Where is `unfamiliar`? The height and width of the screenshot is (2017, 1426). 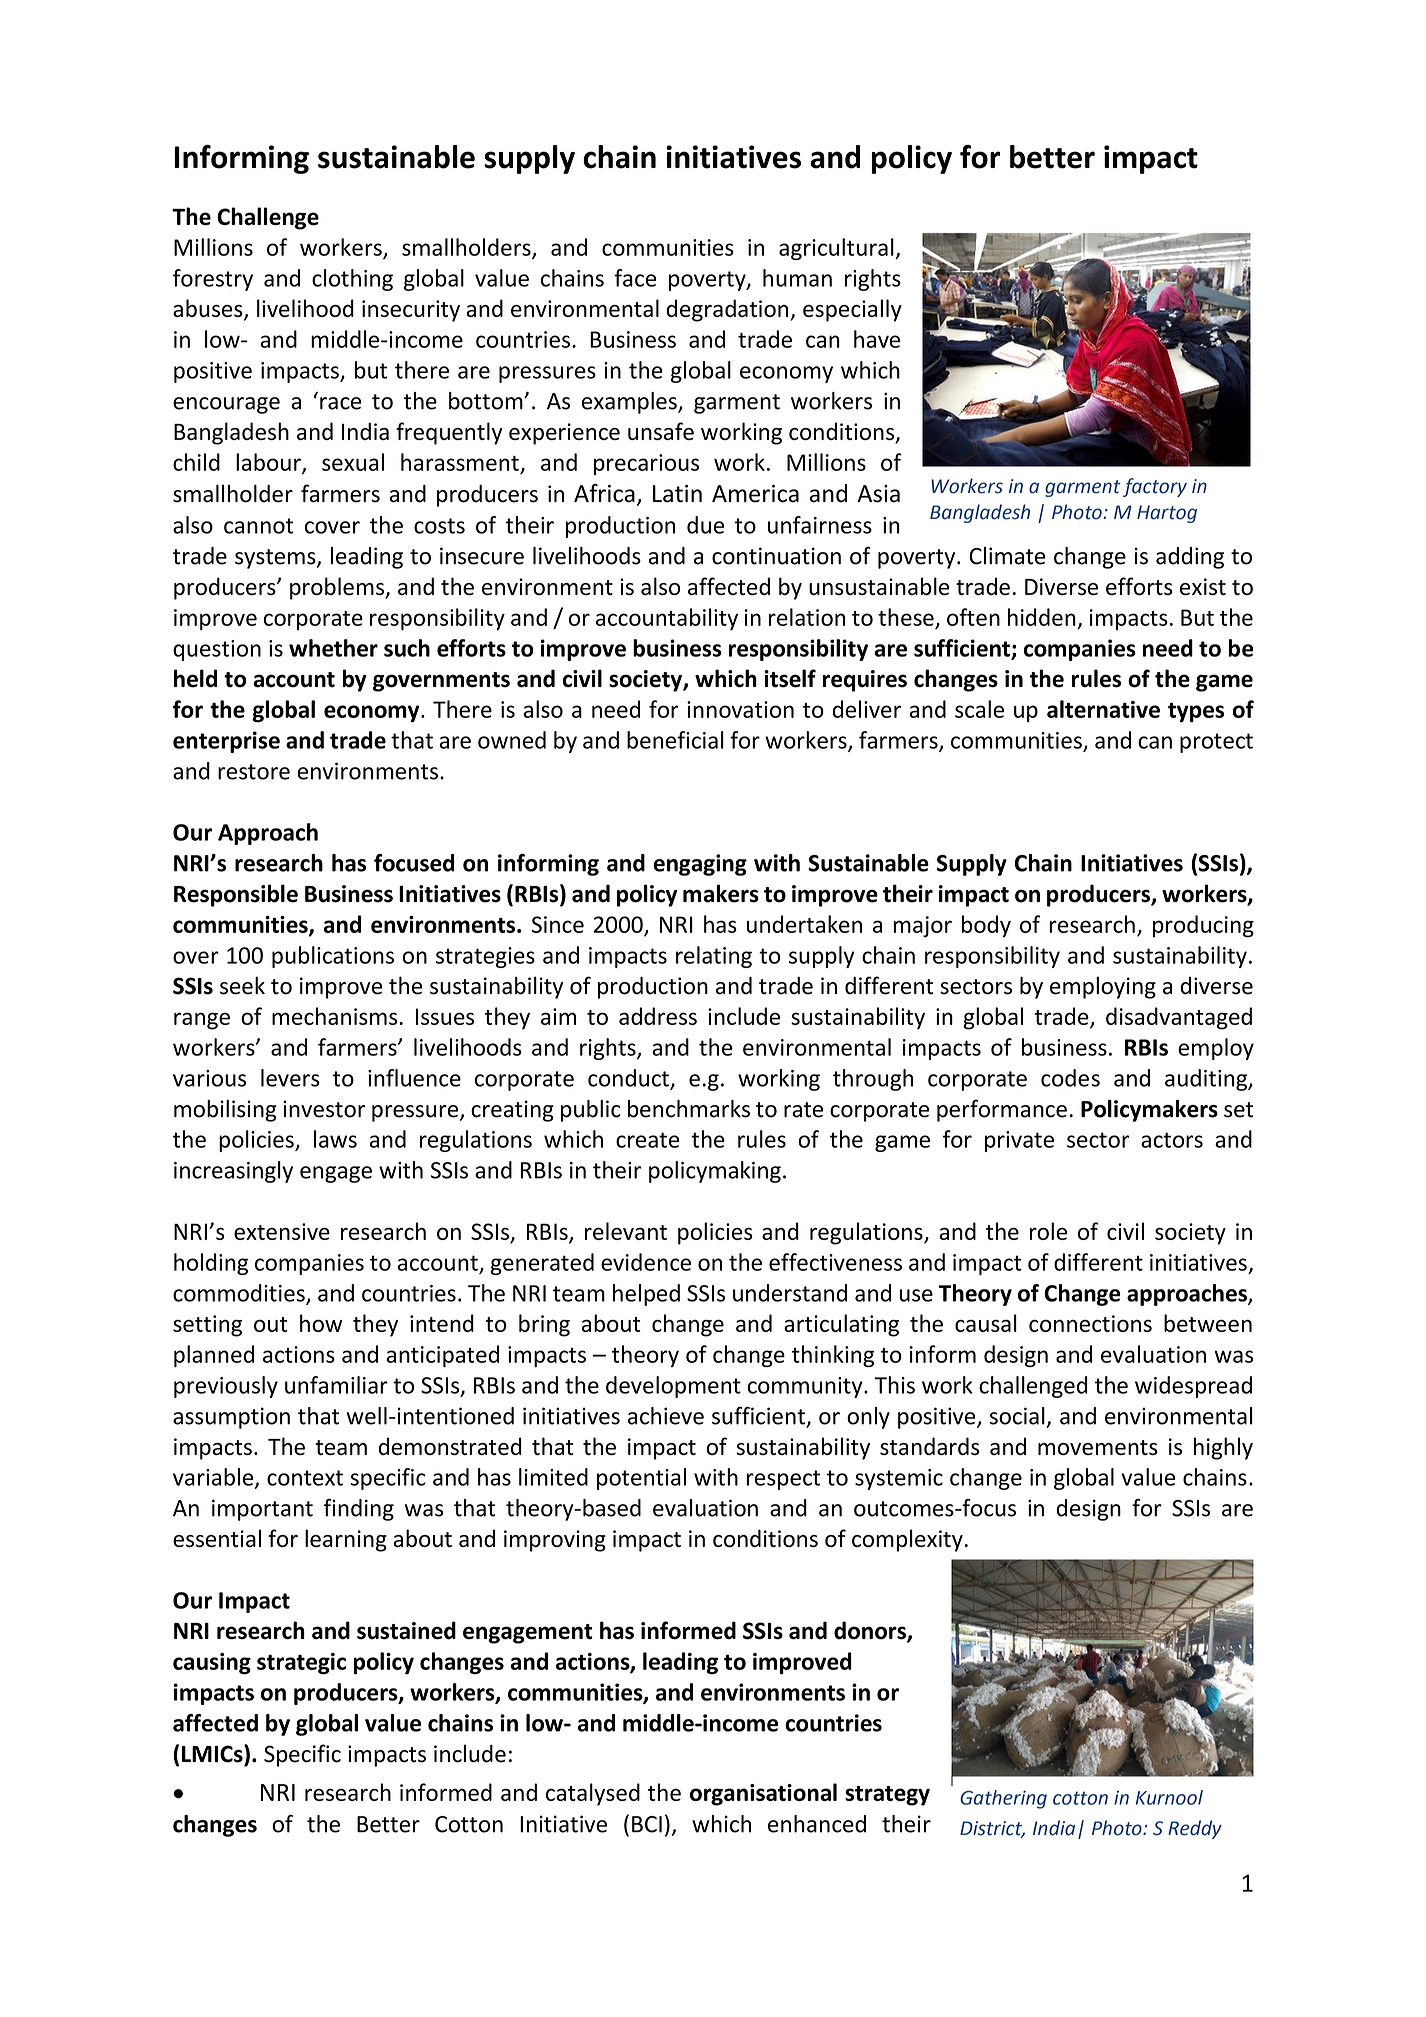 unfamiliar is located at coordinates (336, 1385).
